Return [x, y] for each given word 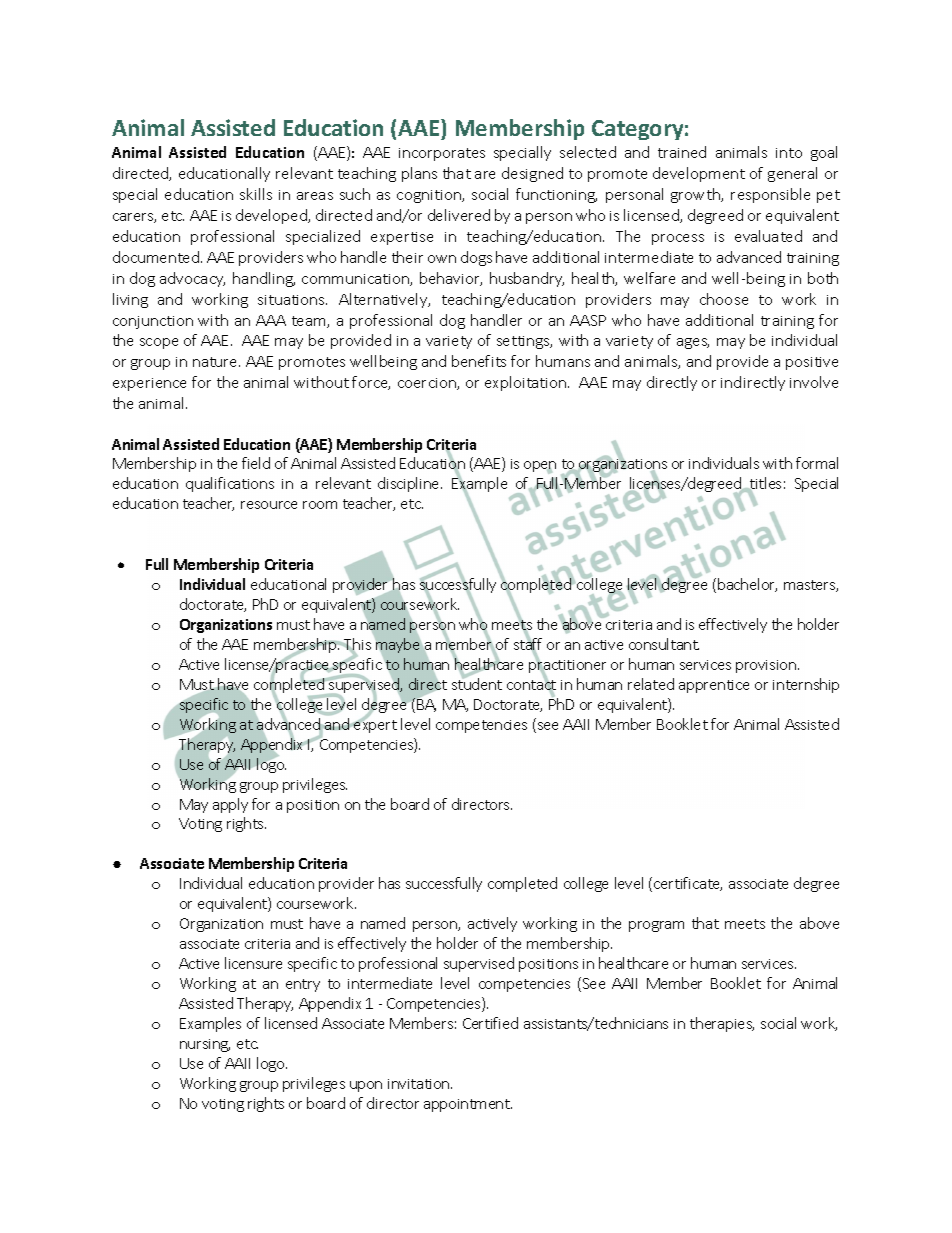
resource [269, 505]
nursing [205, 1045]
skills [256, 194]
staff [528, 645]
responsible [770, 195]
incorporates [442, 154]
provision [766, 666]
